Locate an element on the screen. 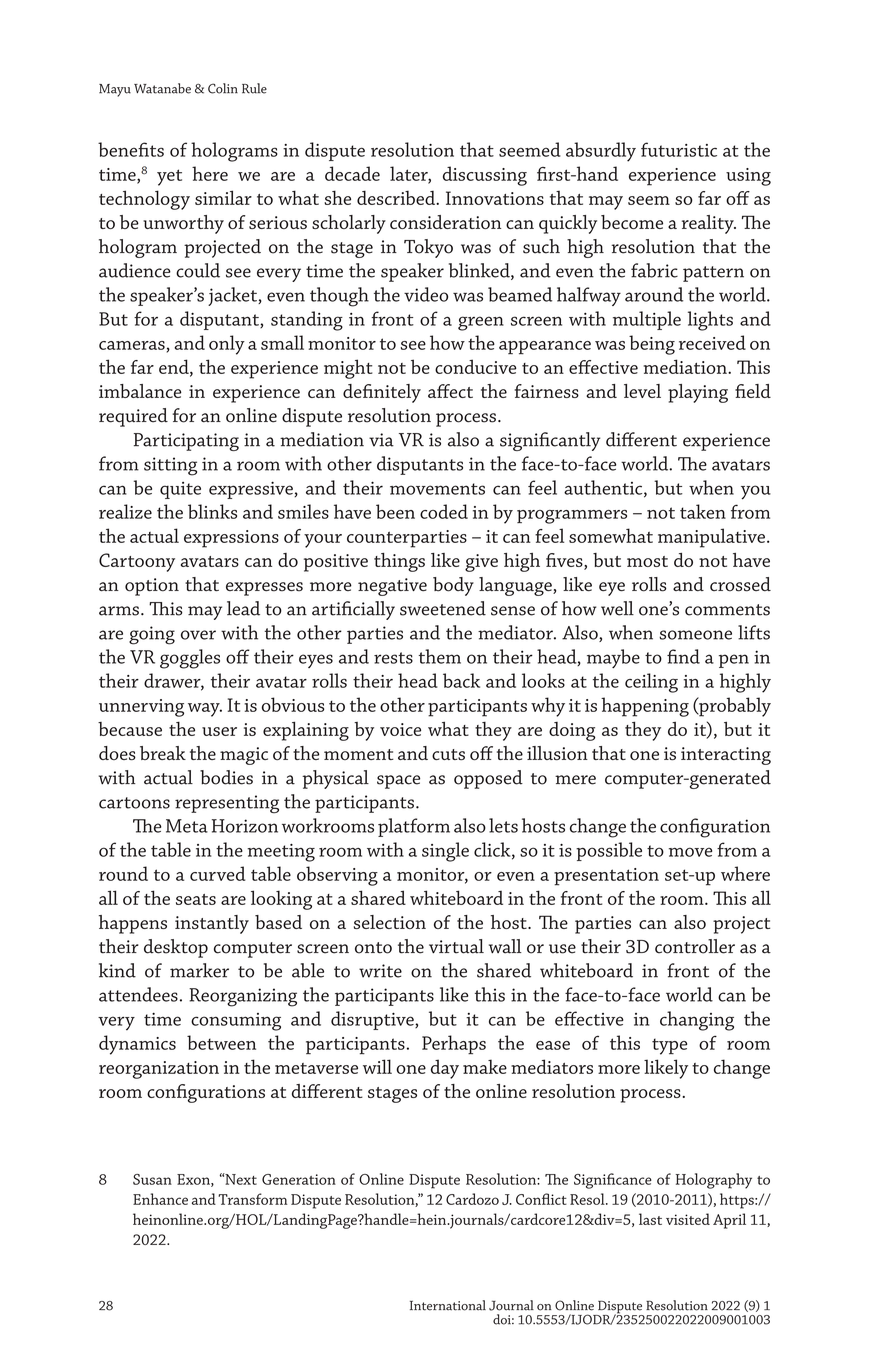 This screenshot has width=892, height=1372. Enhance is located at coordinates (160, 1199).
